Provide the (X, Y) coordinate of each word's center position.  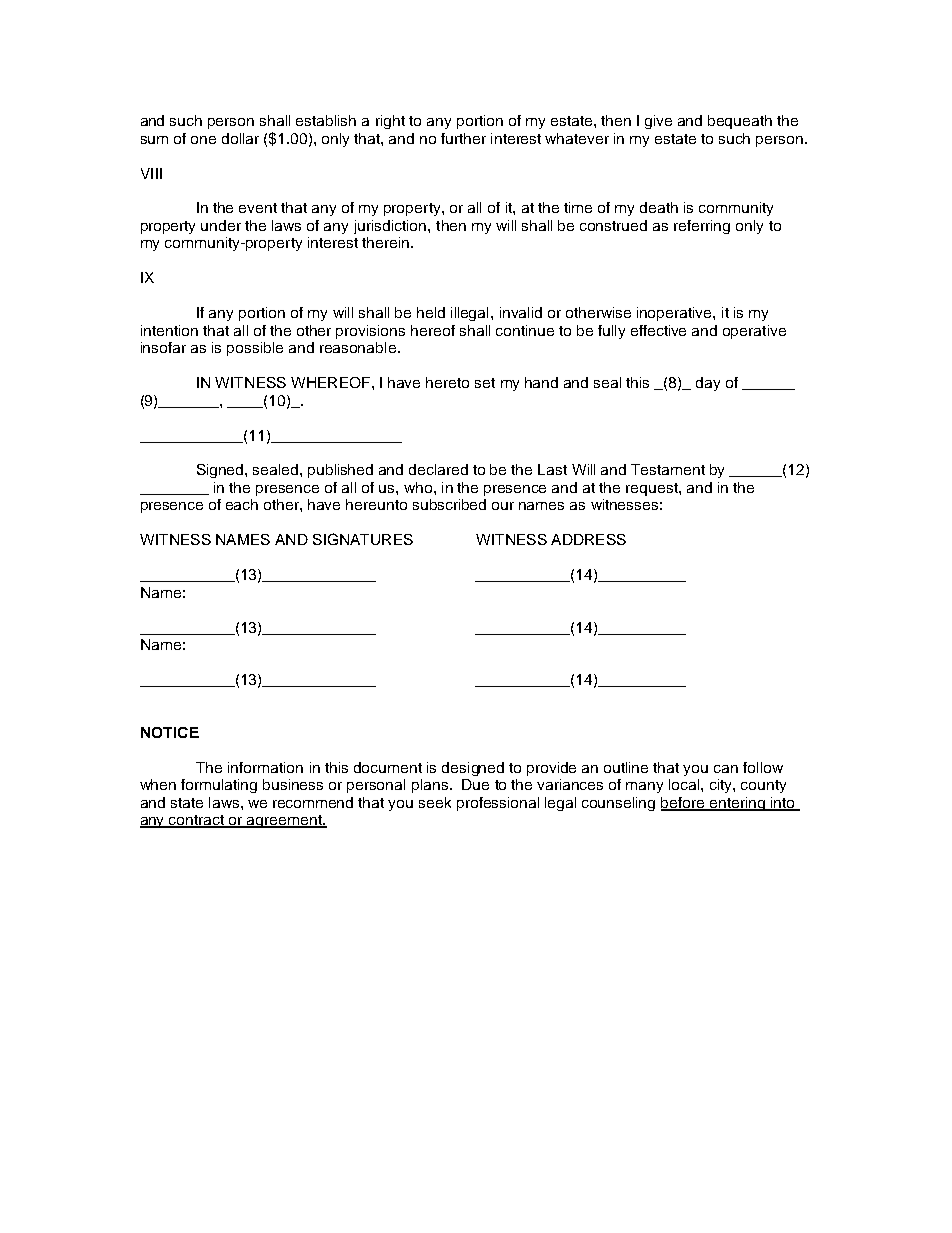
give (658, 122)
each (242, 504)
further (463, 138)
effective (658, 330)
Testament (668, 469)
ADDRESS (588, 539)
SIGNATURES (363, 539)
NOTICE (170, 732)
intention (169, 330)
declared (438, 469)
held (431, 312)
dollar (240, 138)
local (685, 784)
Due (475, 784)
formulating (219, 786)
